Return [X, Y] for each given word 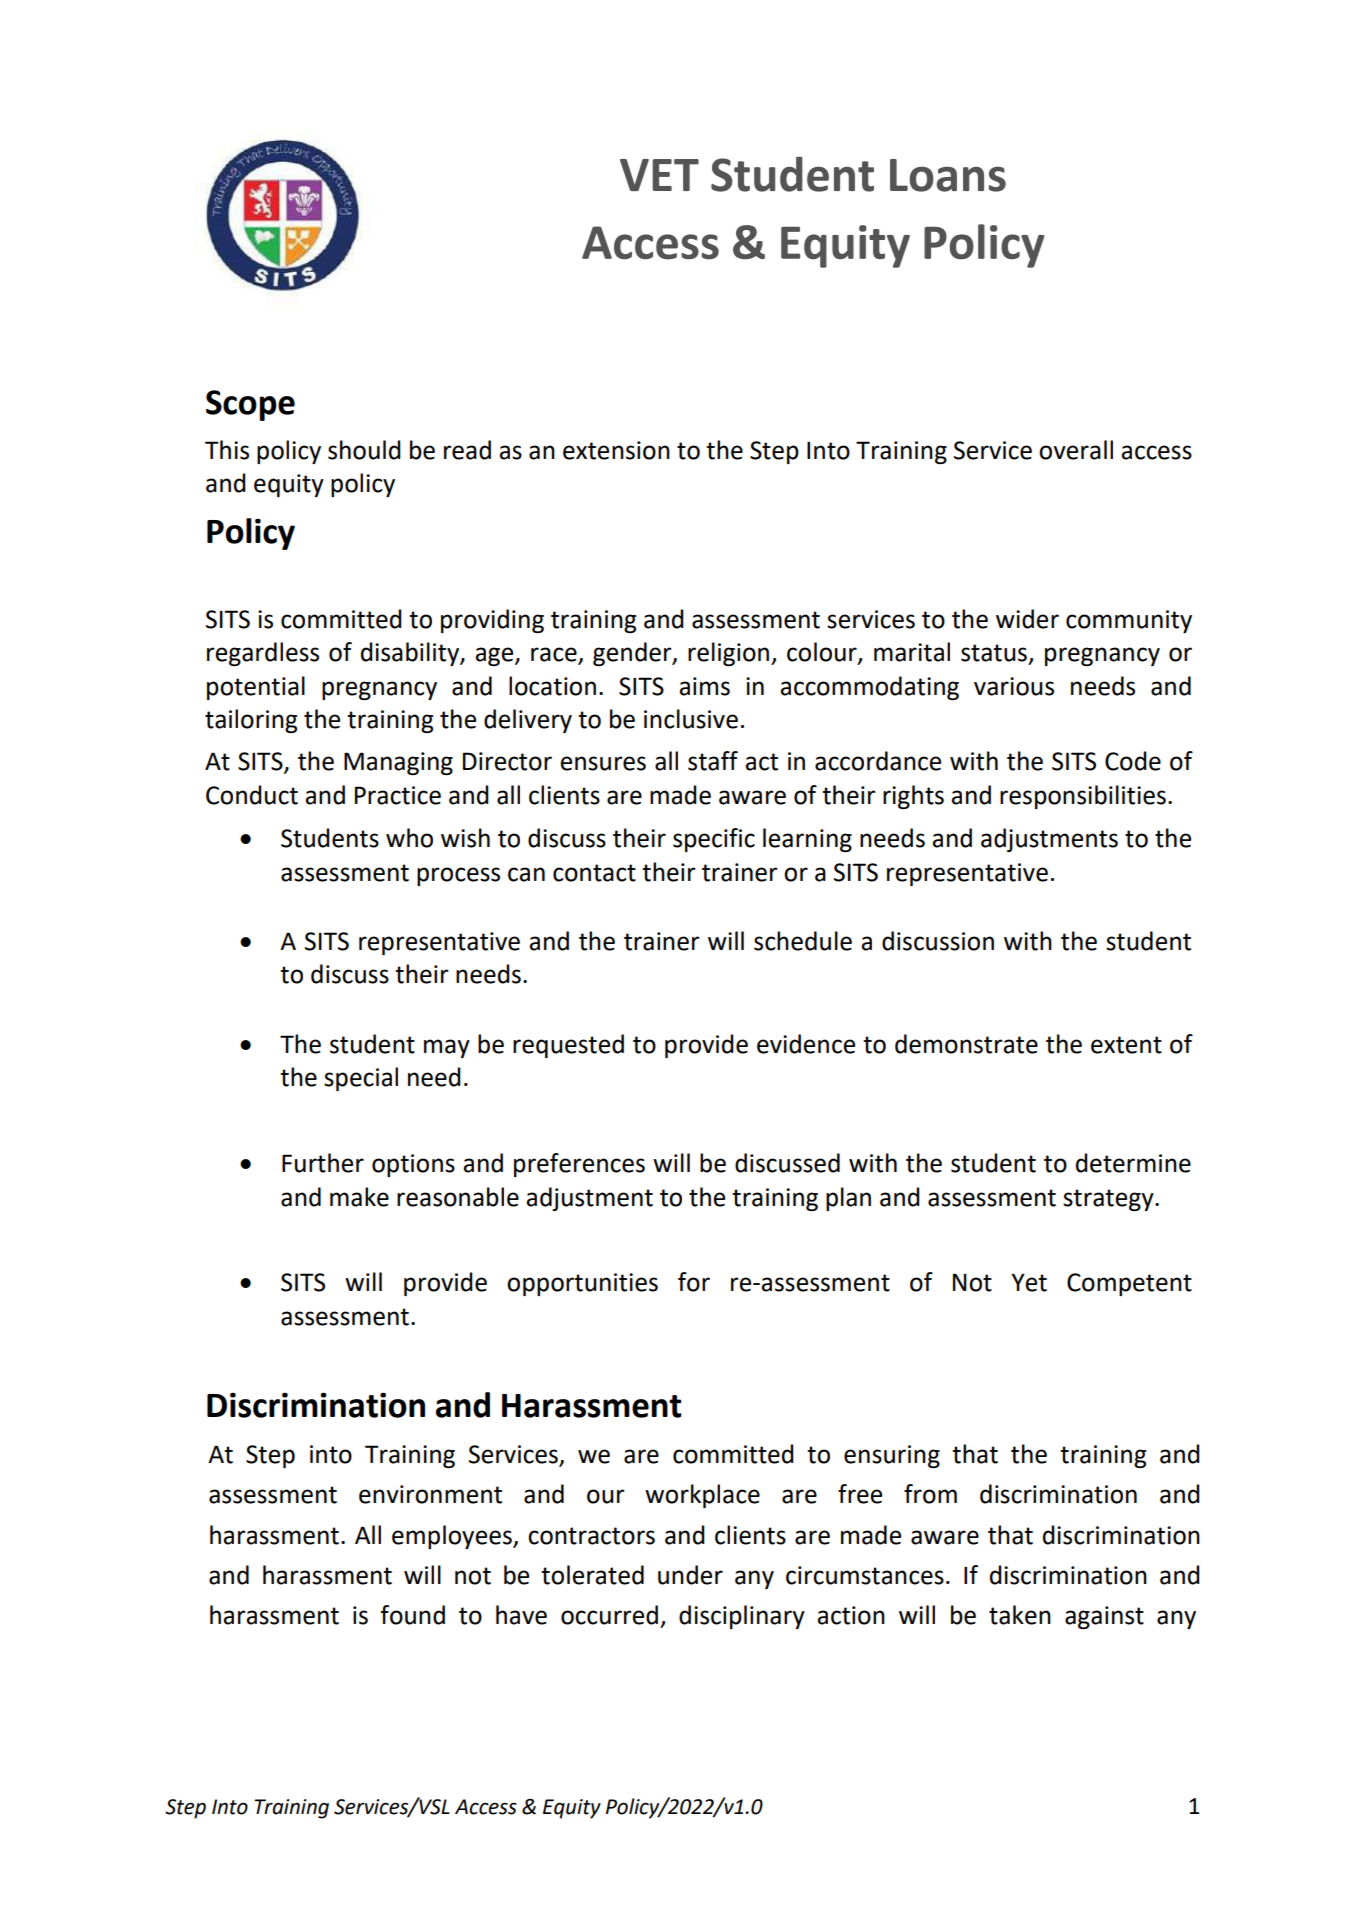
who [409, 838]
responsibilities [1083, 797]
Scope [250, 405]
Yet [1029, 1282]
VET [659, 175]
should [364, 450]
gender [633, 654]
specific [714, 840]
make [359, 1197]
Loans [948, 175]
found [412, 1615]
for [694, 1282]
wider [1027, 619]
